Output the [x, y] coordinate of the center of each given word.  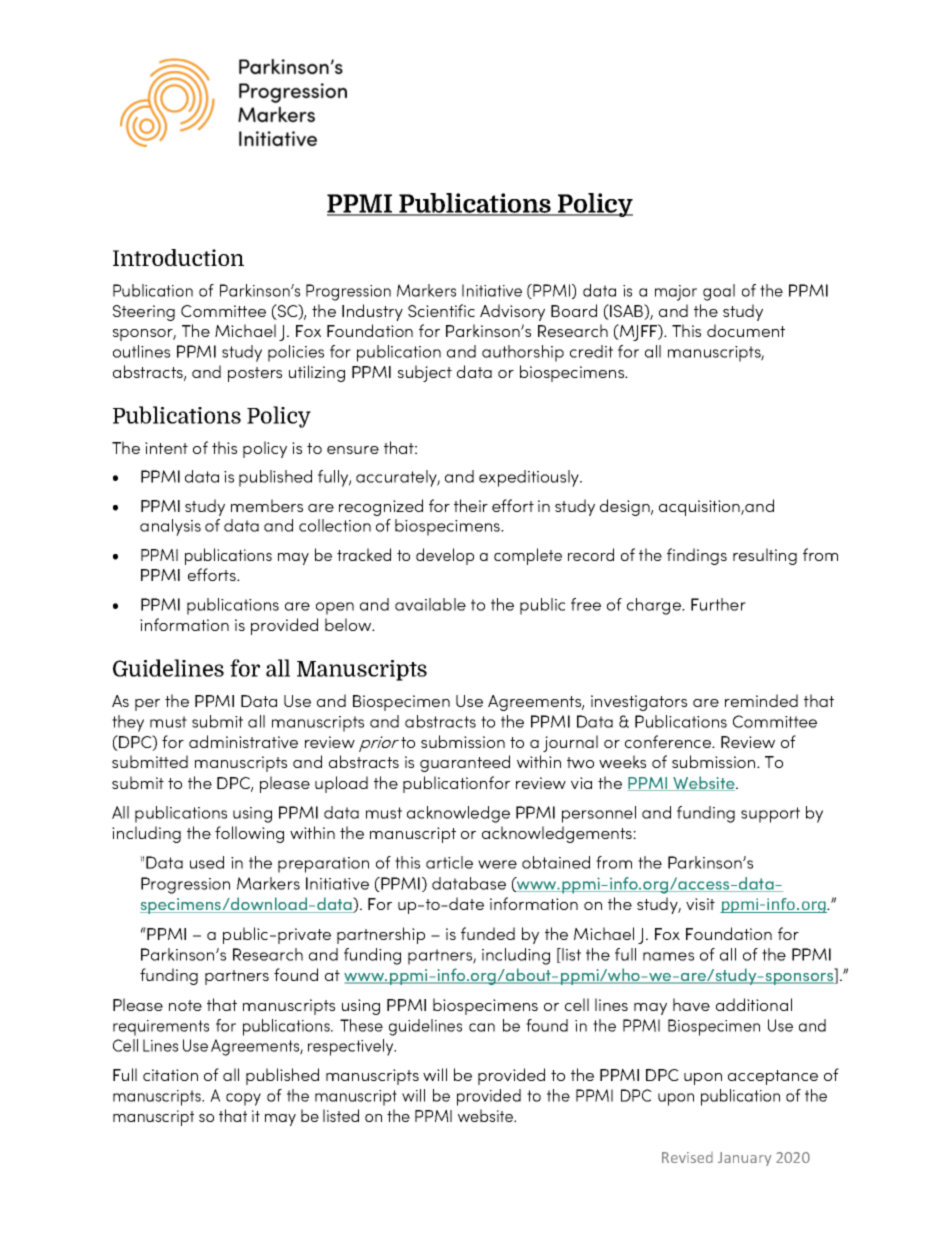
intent [166, 448]
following [249, 834]
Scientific [441, 310]
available [430, 604]
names [668, 956]
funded [488, 933]
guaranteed [465, 763]
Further [718, 604]
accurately [398, 478]
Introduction [178, 257]
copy [243, 1099]
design [626, 507]
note [185, 1005]
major [676, 293]
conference [669, 741]
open [335, 608]
